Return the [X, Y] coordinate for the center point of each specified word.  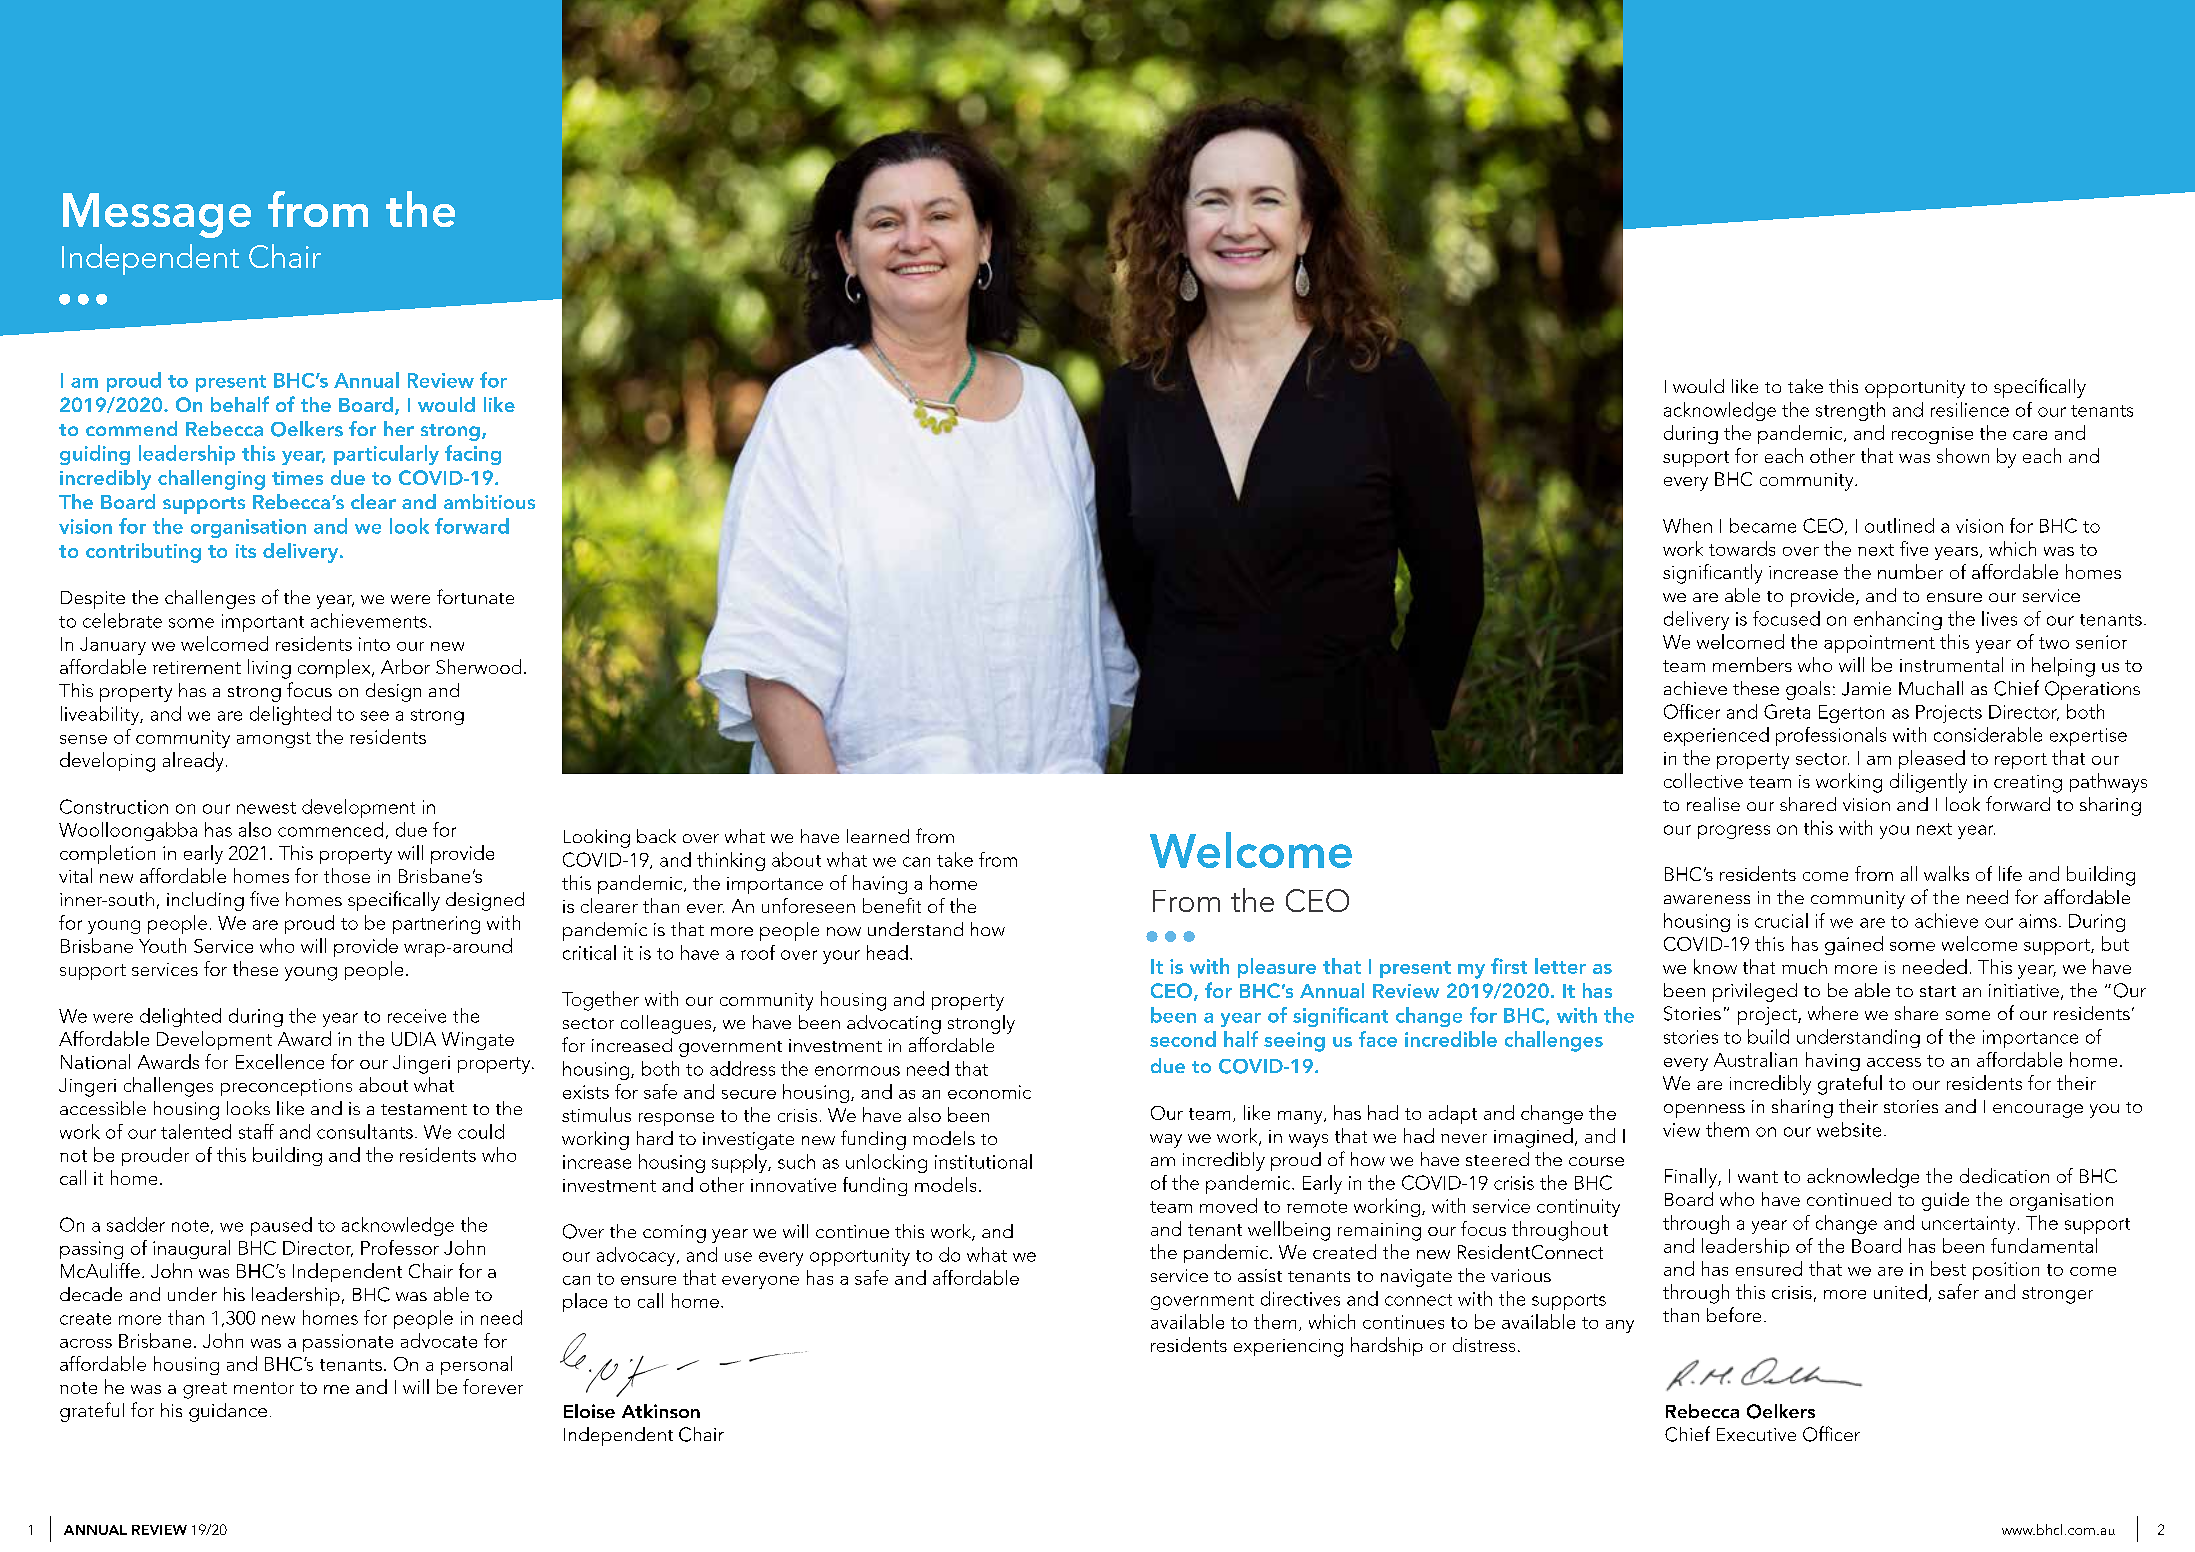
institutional [983, 1161]
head [887, 952]
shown [1963, 455]
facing [473, 455]
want [1758, 1177]
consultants [365, 1131]
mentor [264, 1388]
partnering [436, 925]
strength [1850, 411]
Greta [1787, 711]
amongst [274, 740]
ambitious [489, 501]
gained [1854, 945]
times [297, 478]
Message [157, 215]
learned [878, 836]
